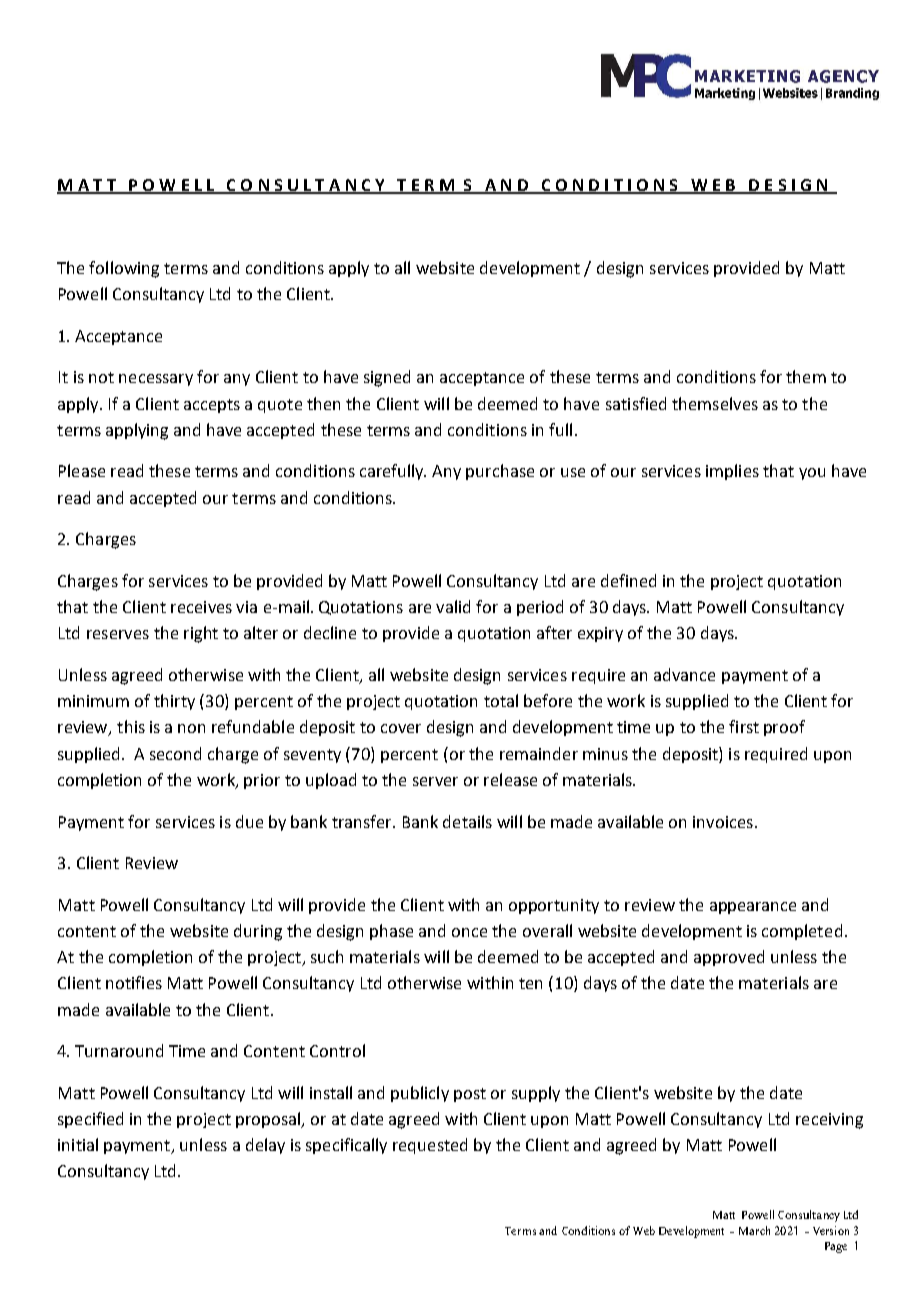 This screenshot has height=1308, width=924. Describe the element at coordinates (467, 821) in the screenshot. I see `details` at that location.
